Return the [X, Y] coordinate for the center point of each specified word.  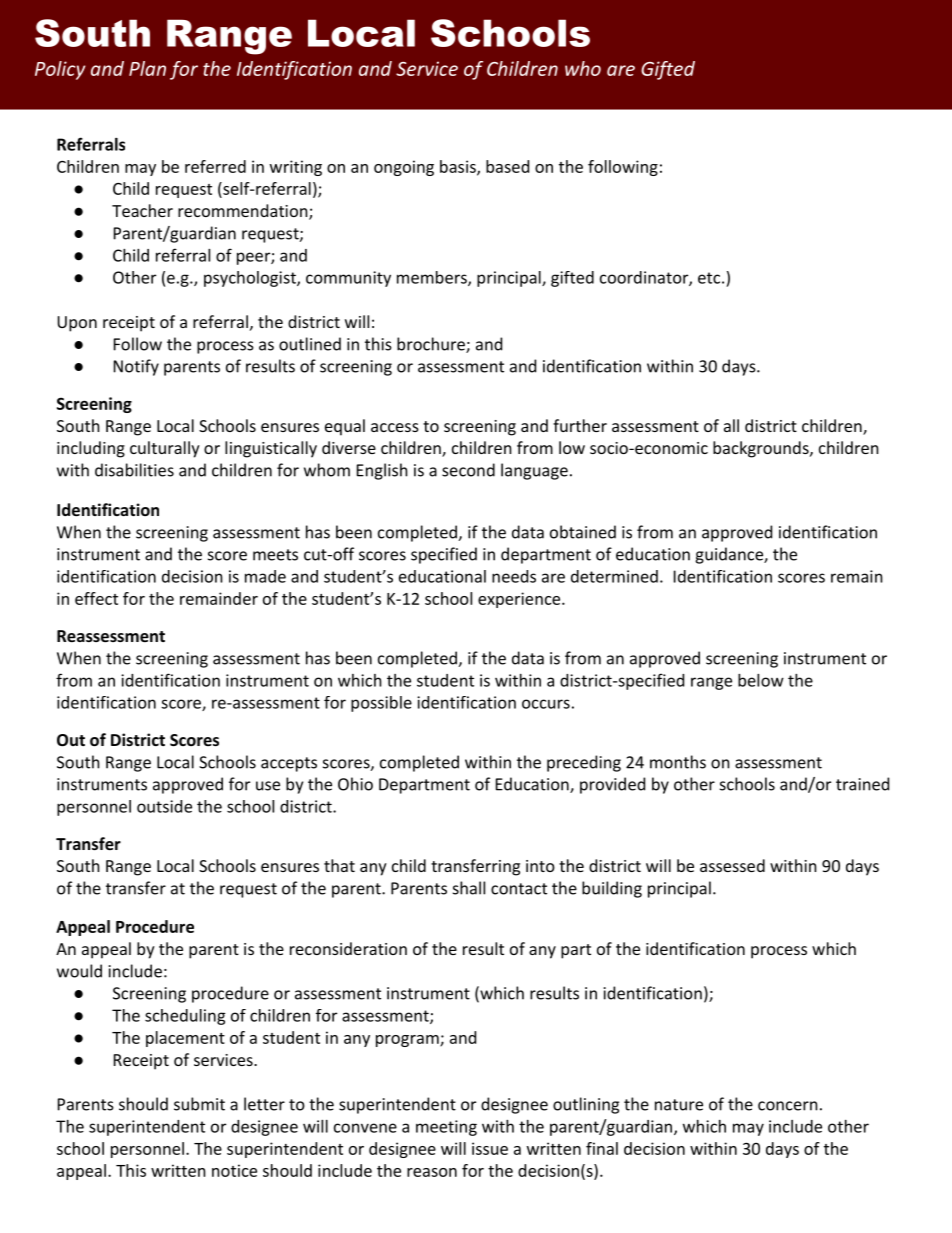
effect [96, 598]
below [761, 680]
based [507, 166]
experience [520, 600]
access [395, 427]
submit [199, 1104]
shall [469, 888]
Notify [136, 367]
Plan [147, 68]
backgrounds [762, 449]
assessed [732, 865]
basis [459, 167]
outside [164, 806]
